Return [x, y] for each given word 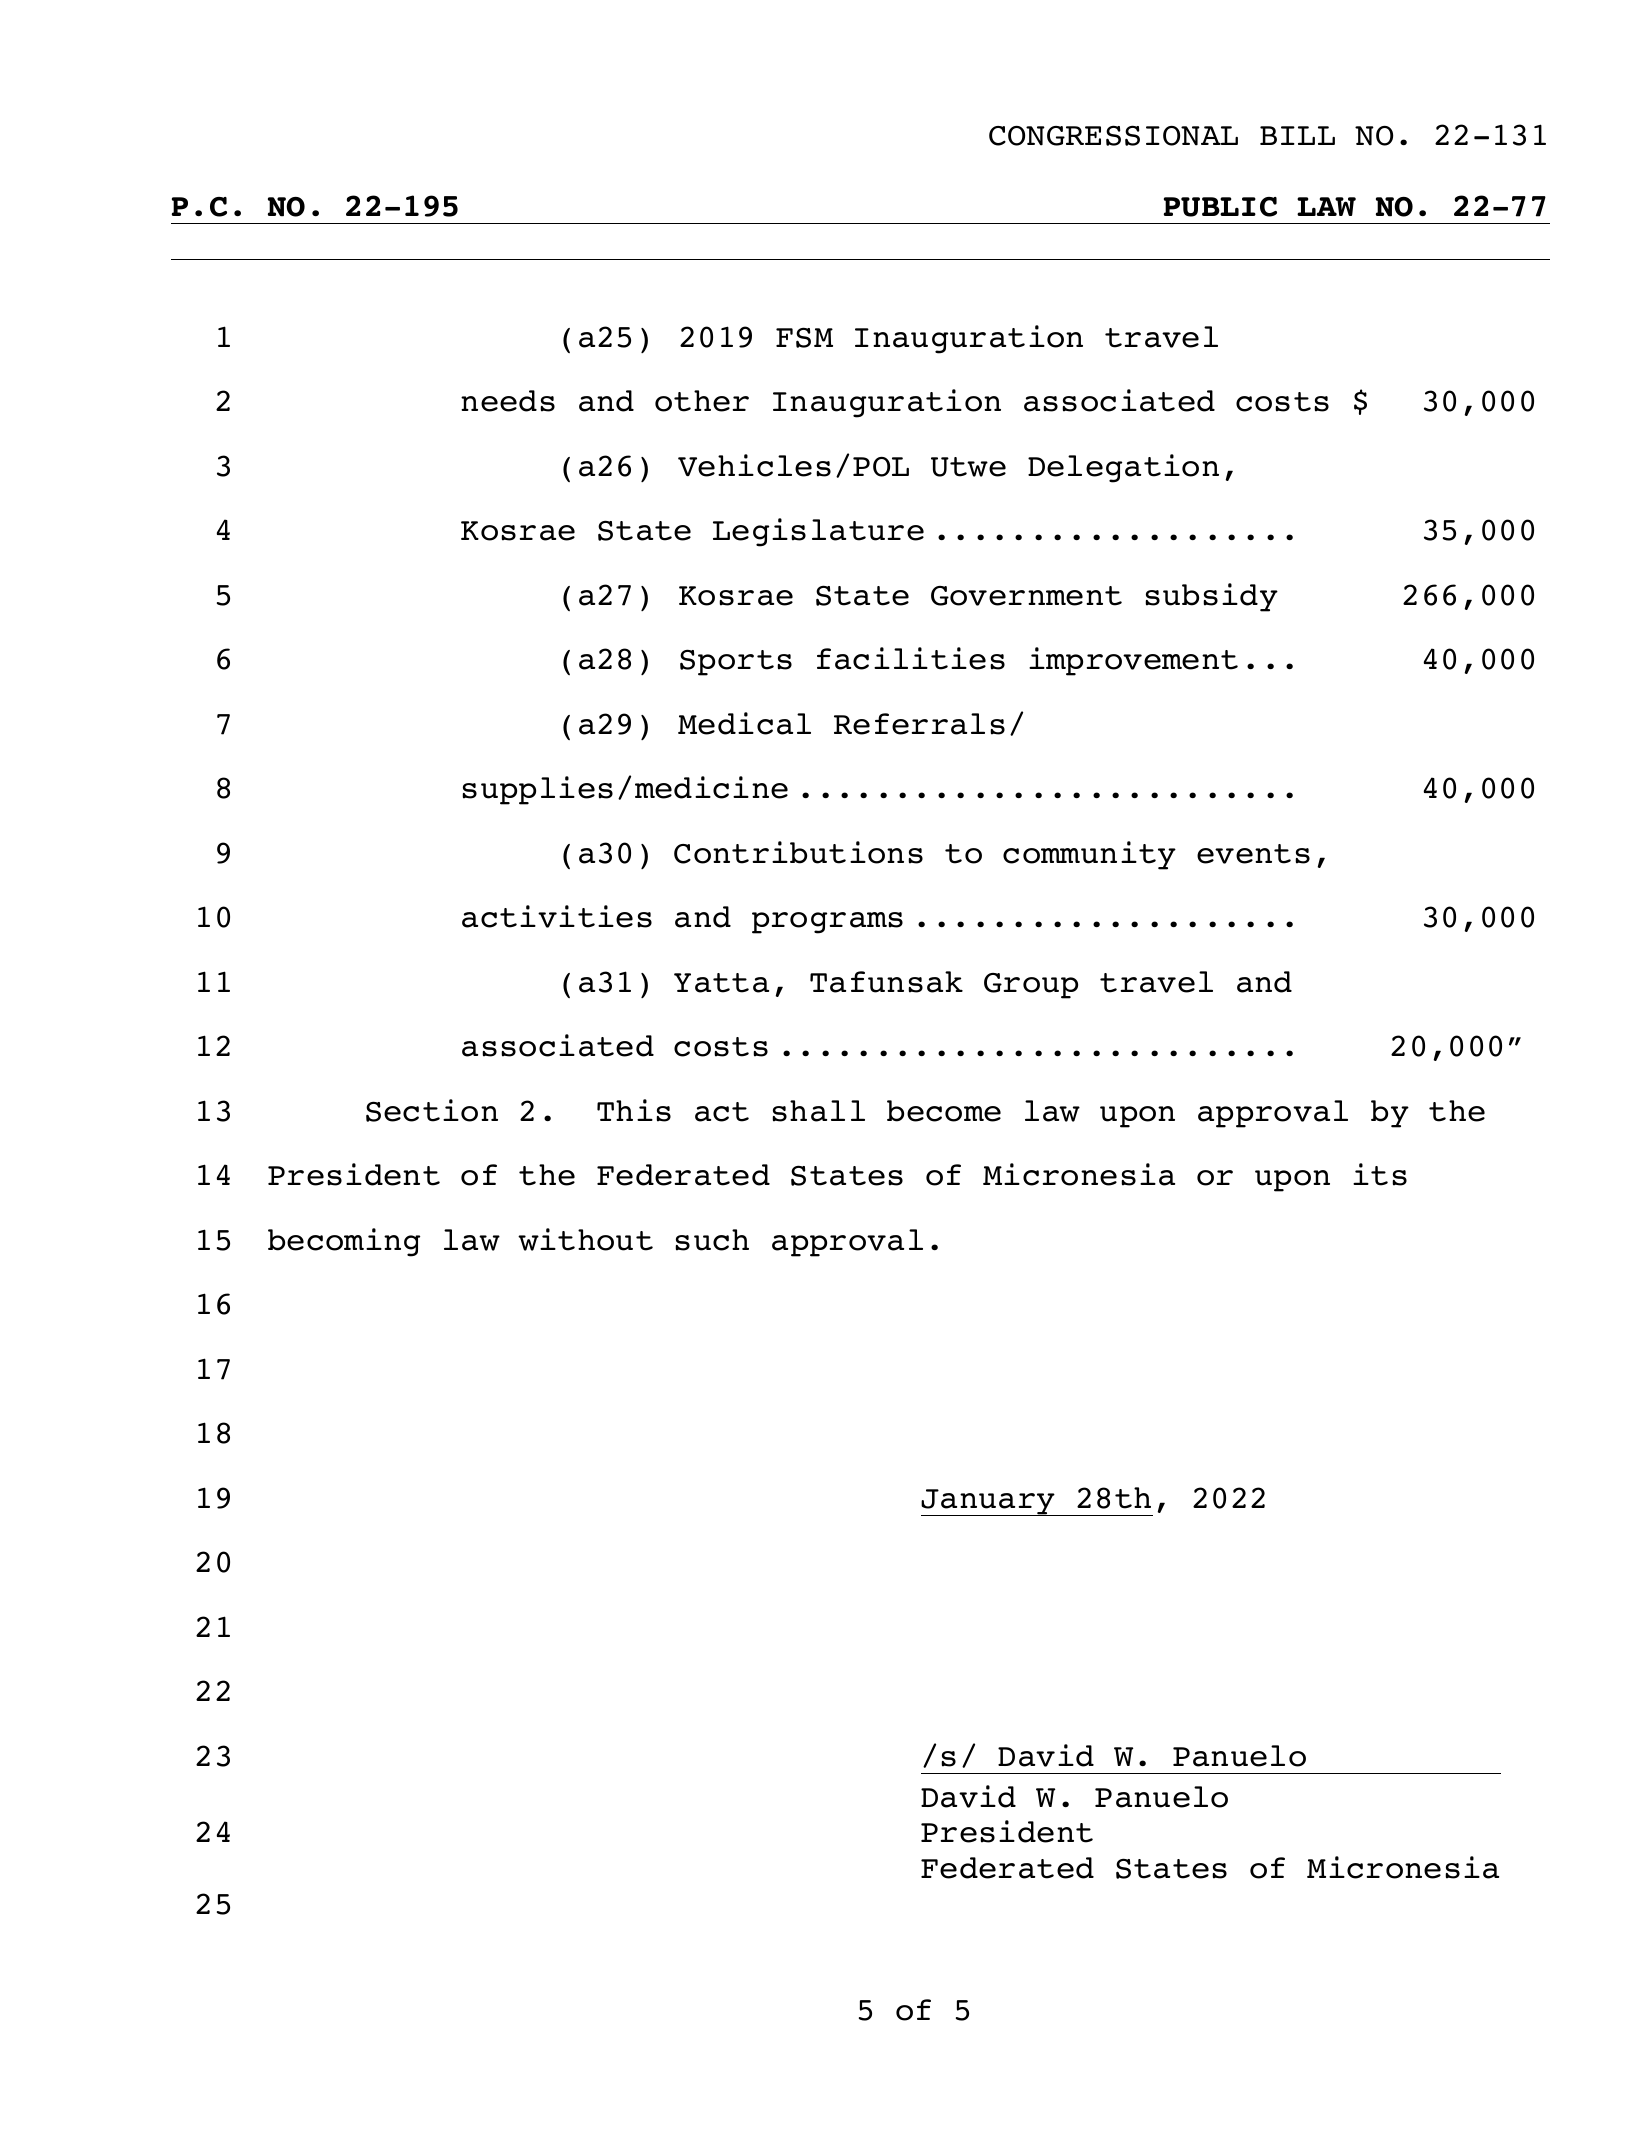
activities [557, 916]
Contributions [798, 852]
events [1253, 854]
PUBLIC [1220, 207]
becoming [344, 1242]
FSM [804, 337]
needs [508, 401]
